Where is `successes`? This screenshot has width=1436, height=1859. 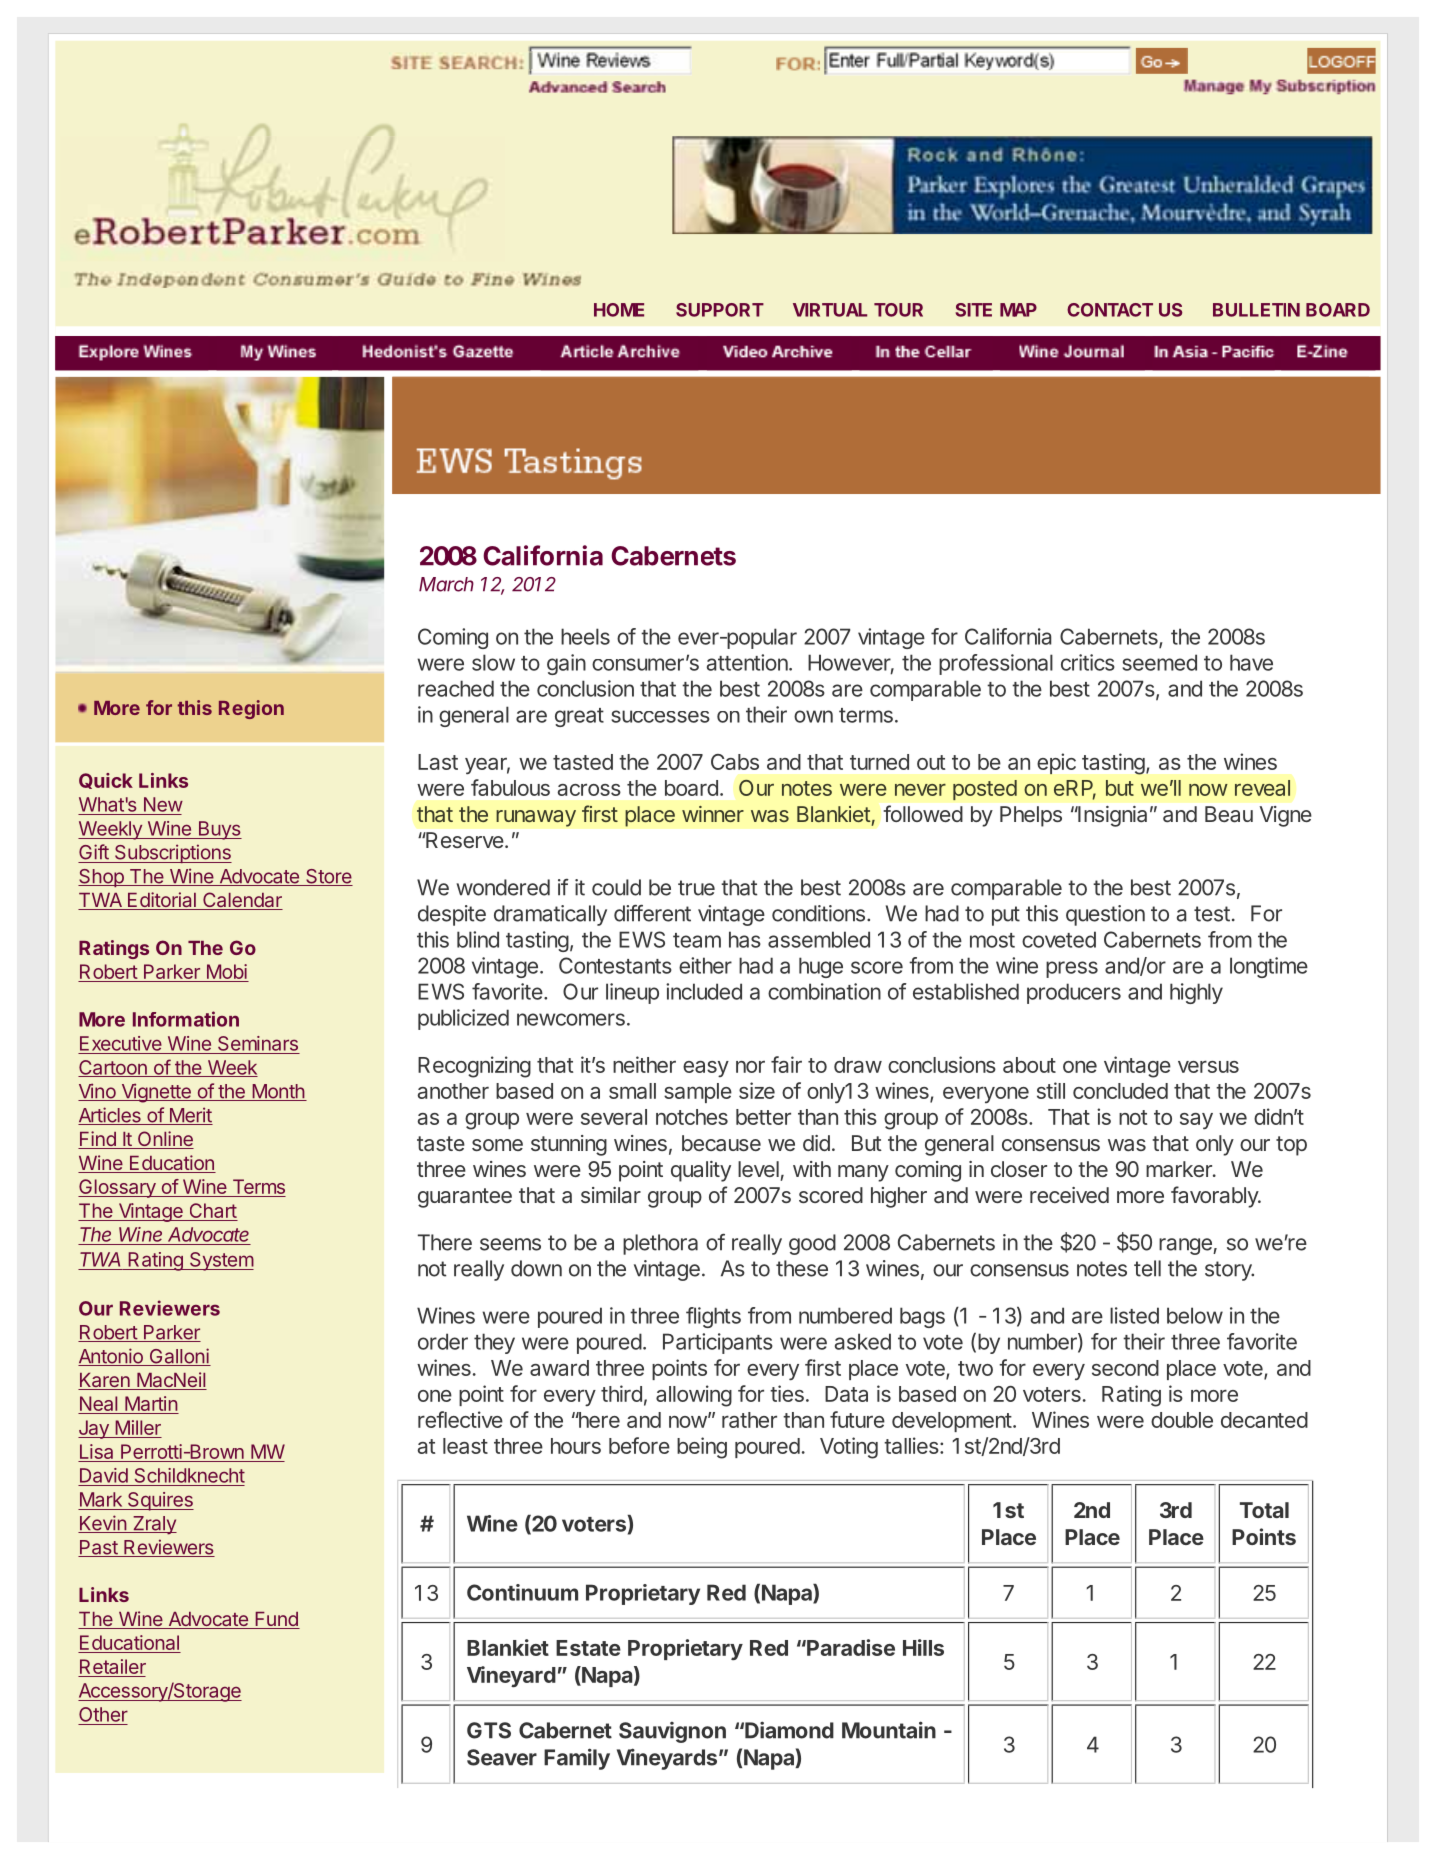
successes is located at coordinates (660, 716).
